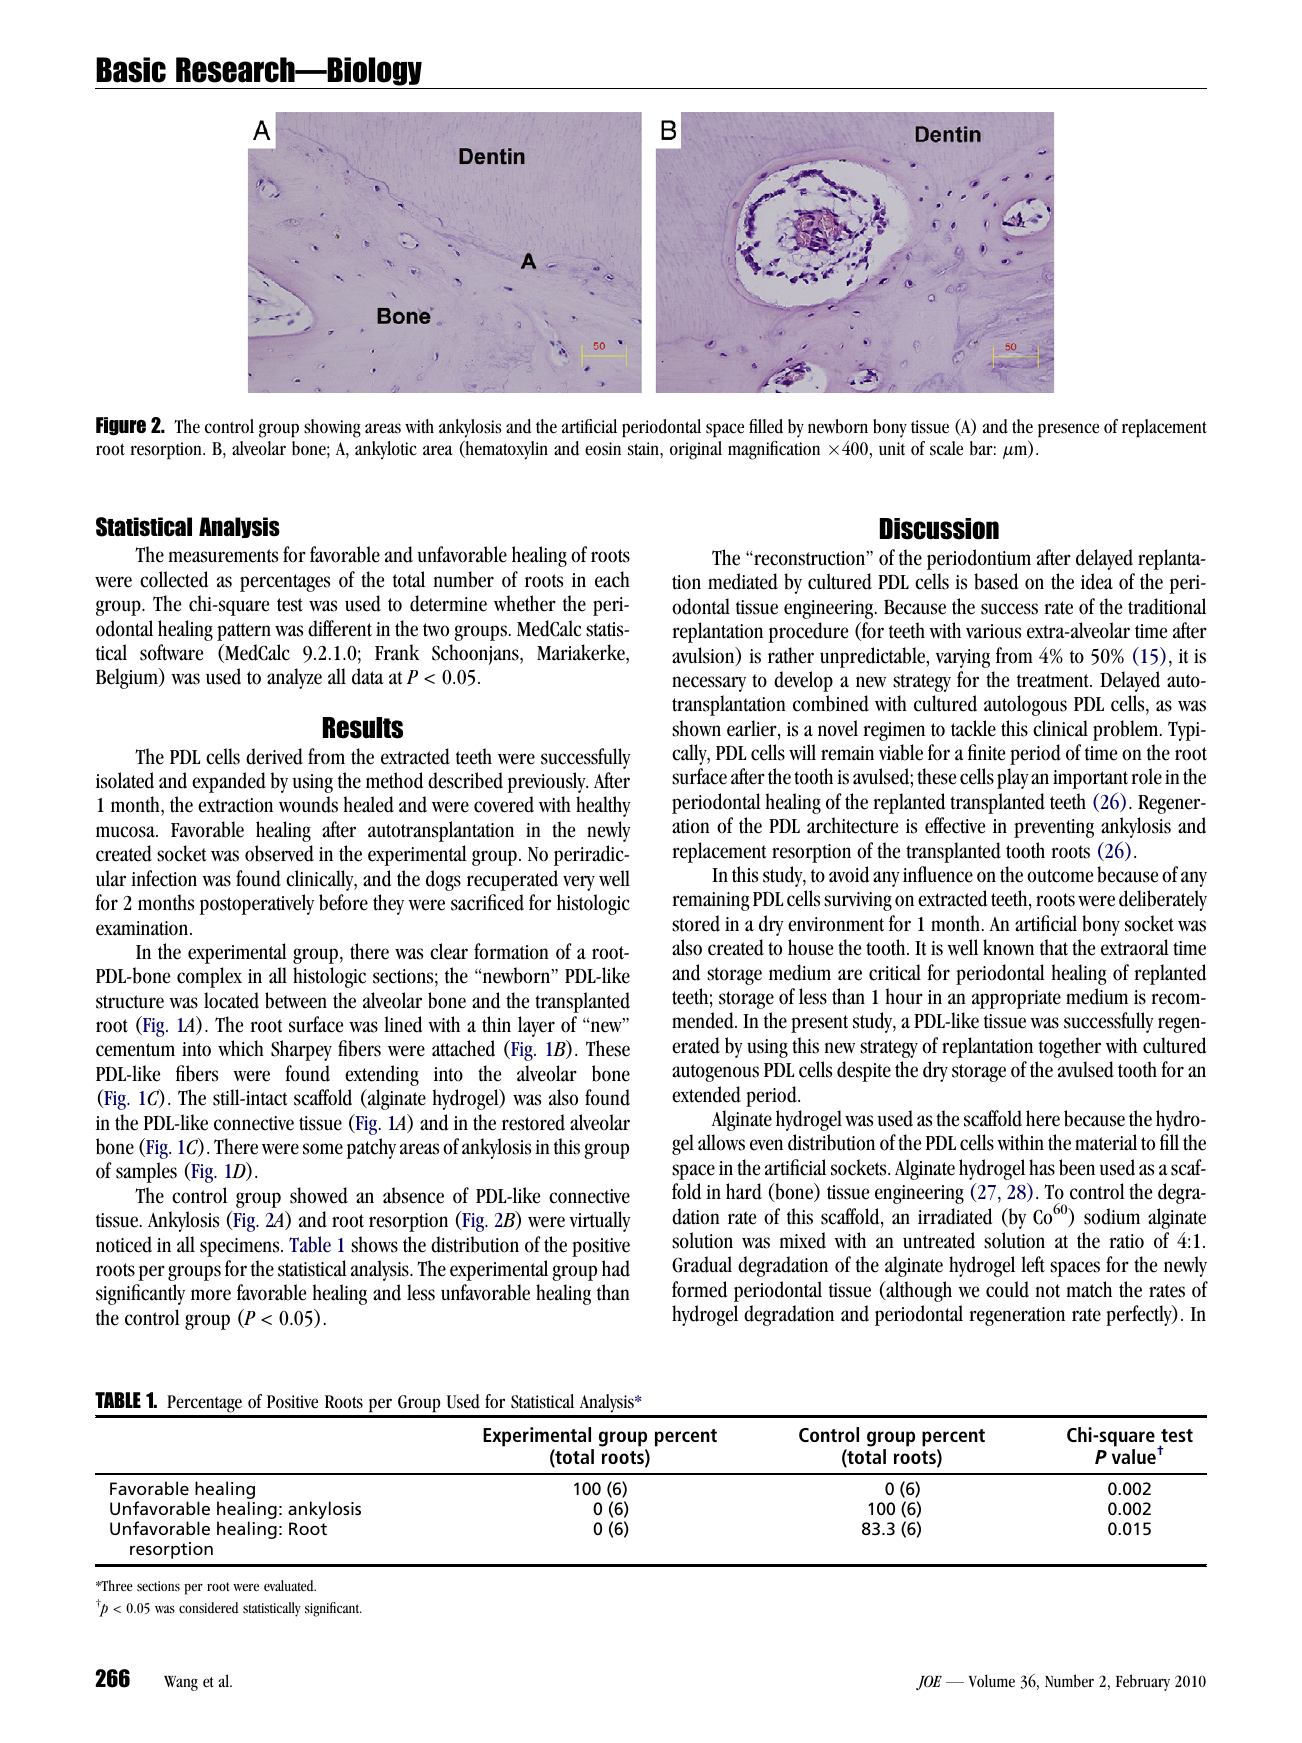 The height and width of the screenshot is (1743, 1302). What do you see at coordinates (257, 904) in the screenshot?
I see `postoperatively` at bounding box center [257, 904].
